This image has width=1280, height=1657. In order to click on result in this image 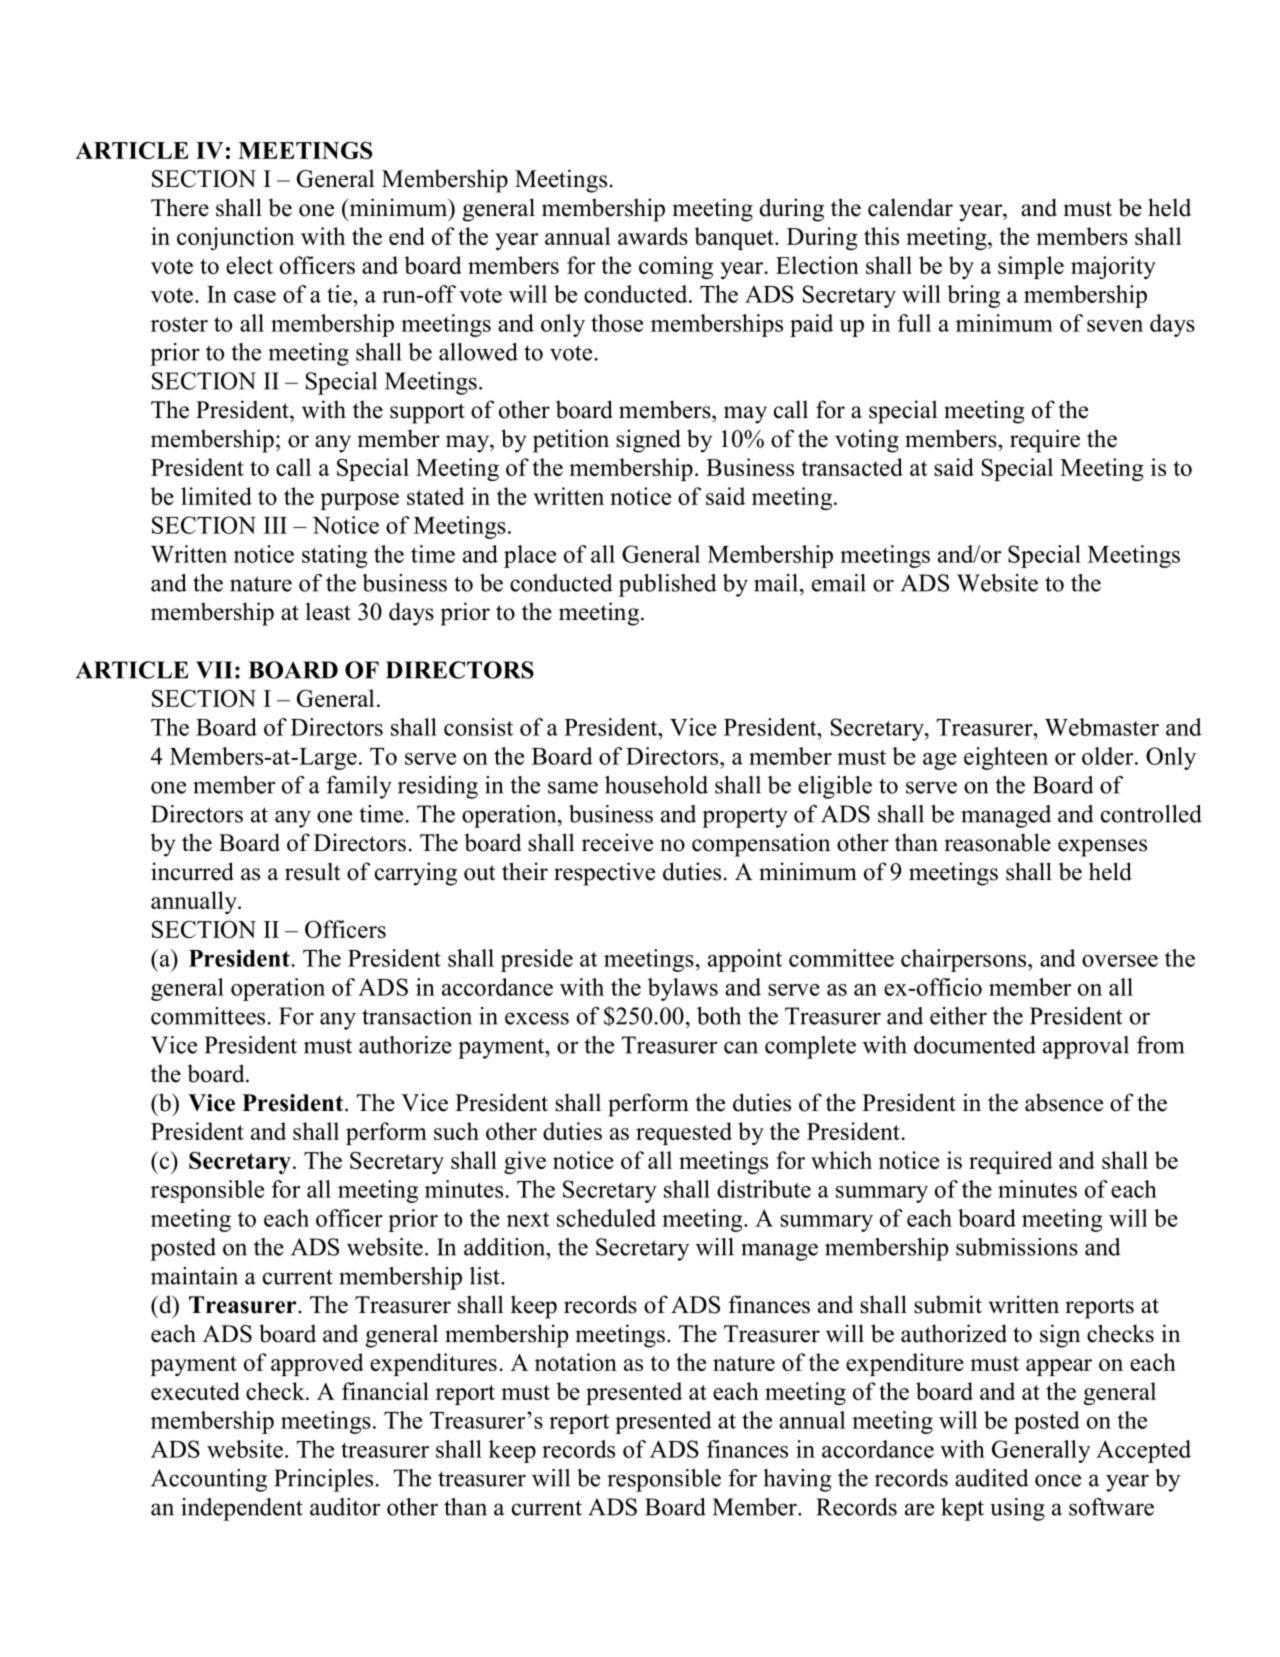, I will do `click(312, 871)`.
